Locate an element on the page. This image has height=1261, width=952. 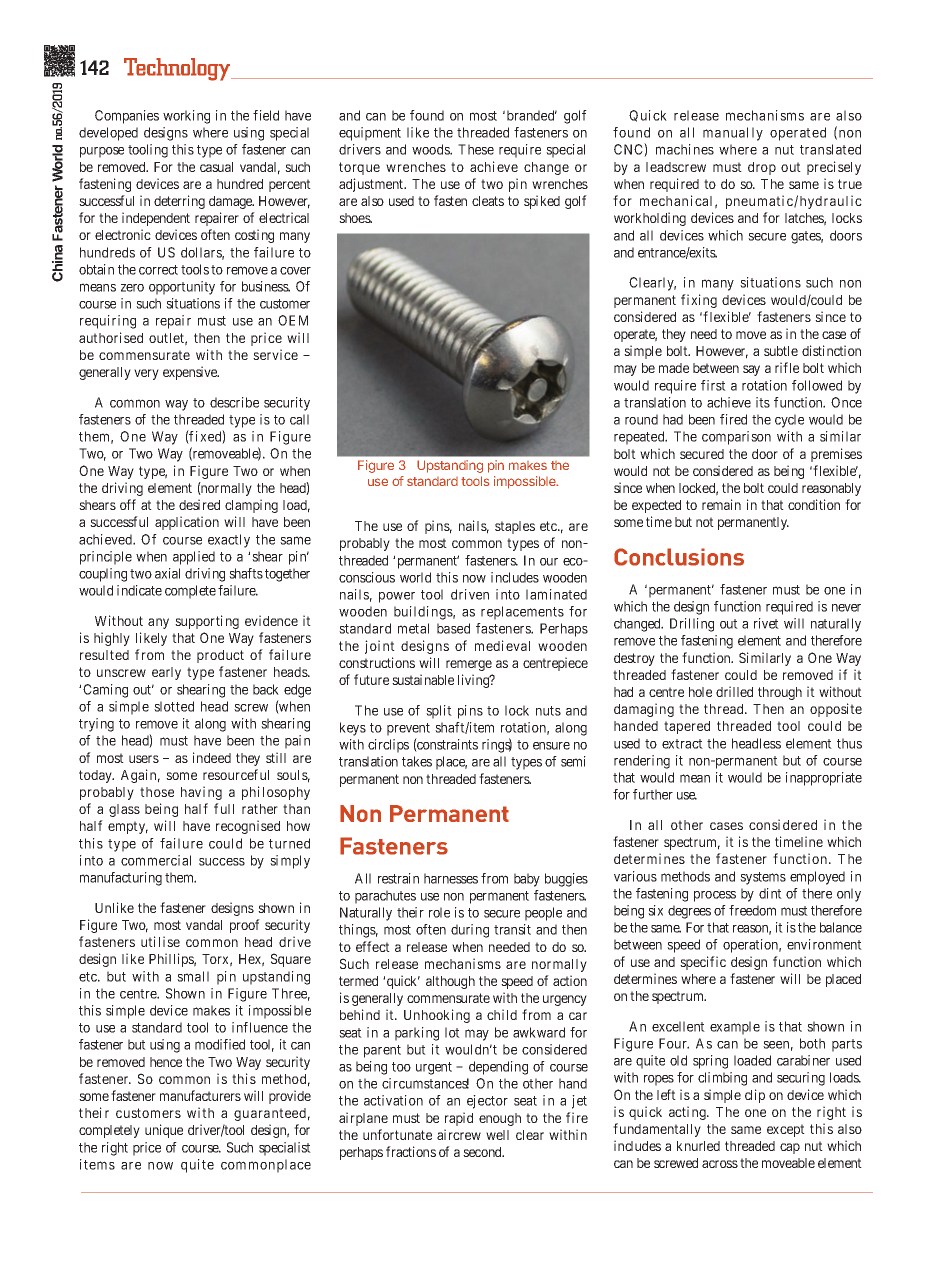
based is located at coordinates (453, 628).
